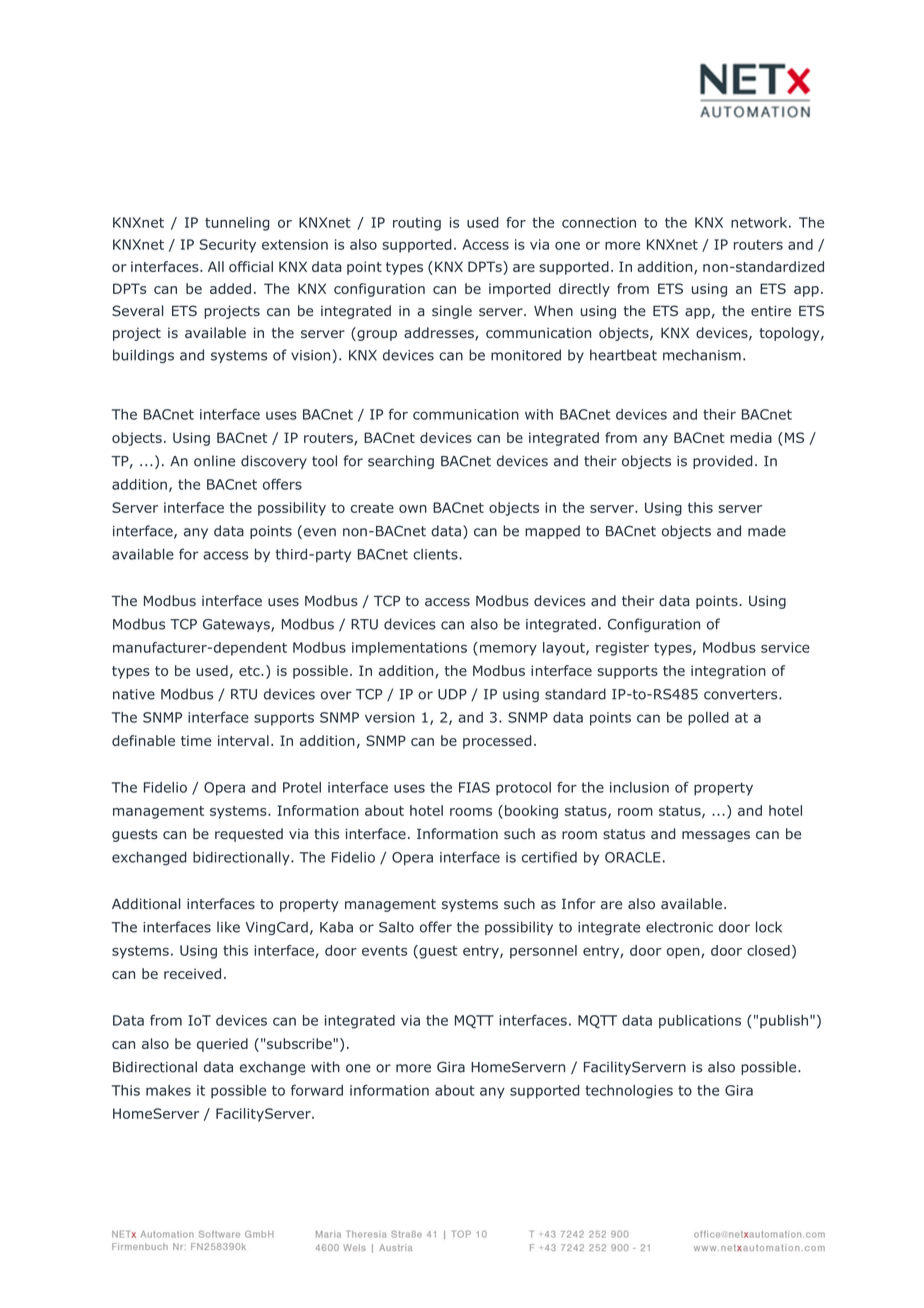 The height and width of the screenshot is (1308, 924). Describe the element at coordinates (222, 1045) in the screenshot. I see `queried` at that location.
